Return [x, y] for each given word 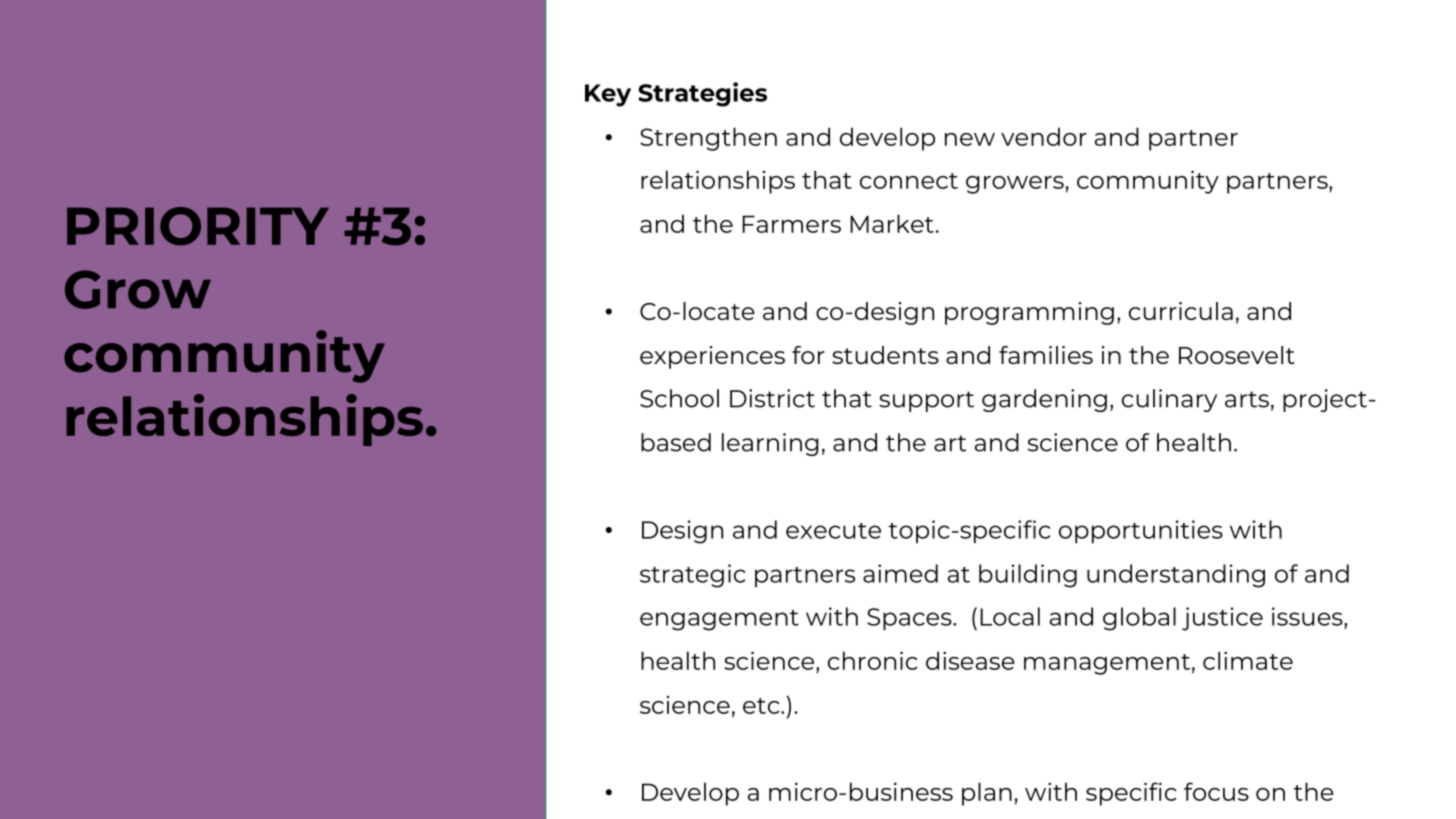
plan [987, 794]
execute [833, 531]
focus [1216, 791]
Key [608, 95]
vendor [1044, 136]
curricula [1181, 311]
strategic [692, 576]
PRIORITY [198, 226]
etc [762, 706]
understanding [1176, 576]
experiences [712, 357]
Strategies [702, 94]
